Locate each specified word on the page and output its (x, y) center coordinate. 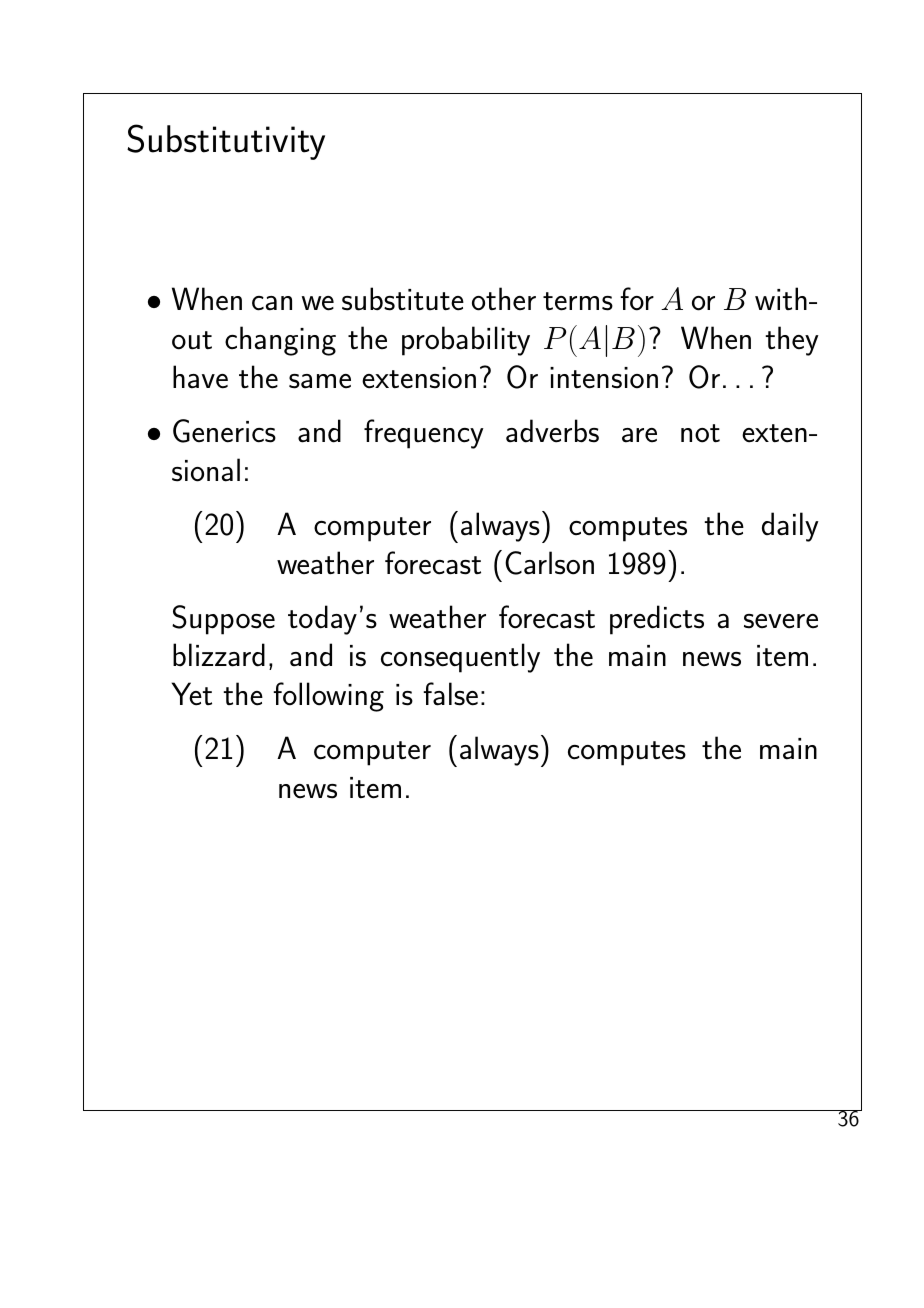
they (792, 341)
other (504, 299)
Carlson (549, 563)
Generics (224, 431)
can (272, 303)
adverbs (552, 431)
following (328, 697)
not (700, 433)
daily (790, 527)
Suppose (223, 620)
